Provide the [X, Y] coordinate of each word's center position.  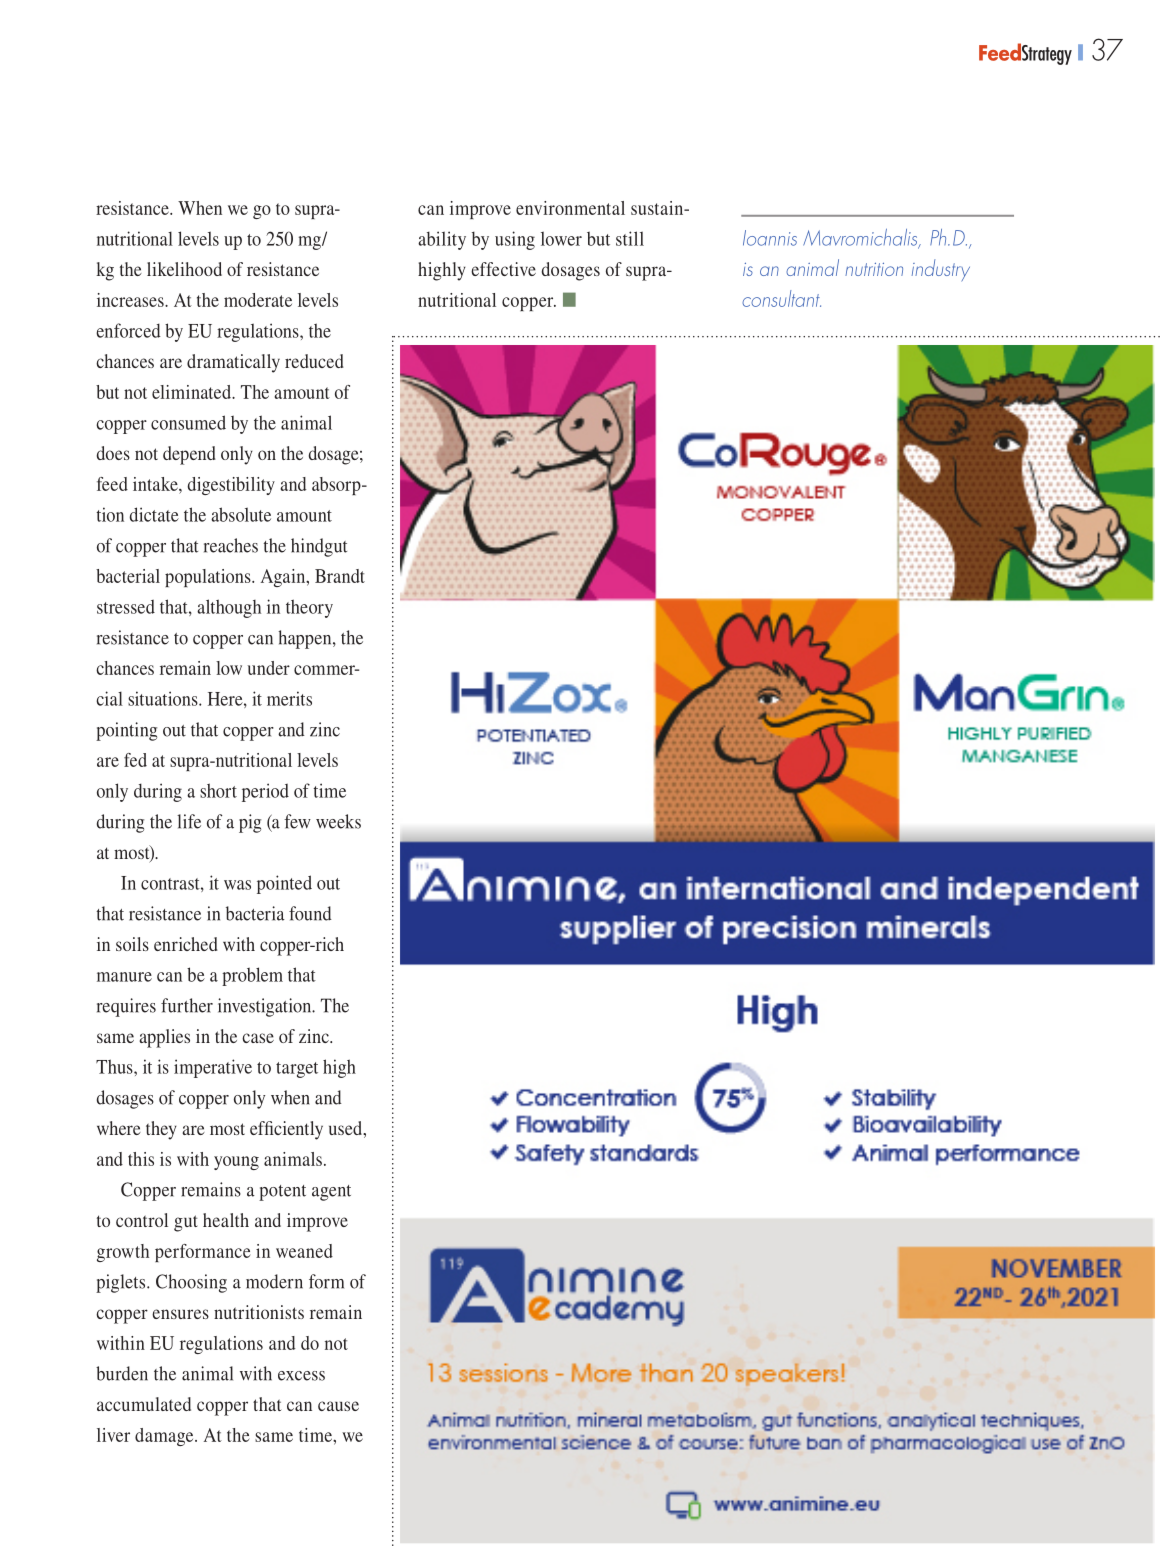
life [189, 821]
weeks [338, 821]
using [515, 240]
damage [165, 1437]
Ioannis [770, 238]
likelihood [184, 269]
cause [338, 1406]
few [297, 821]
